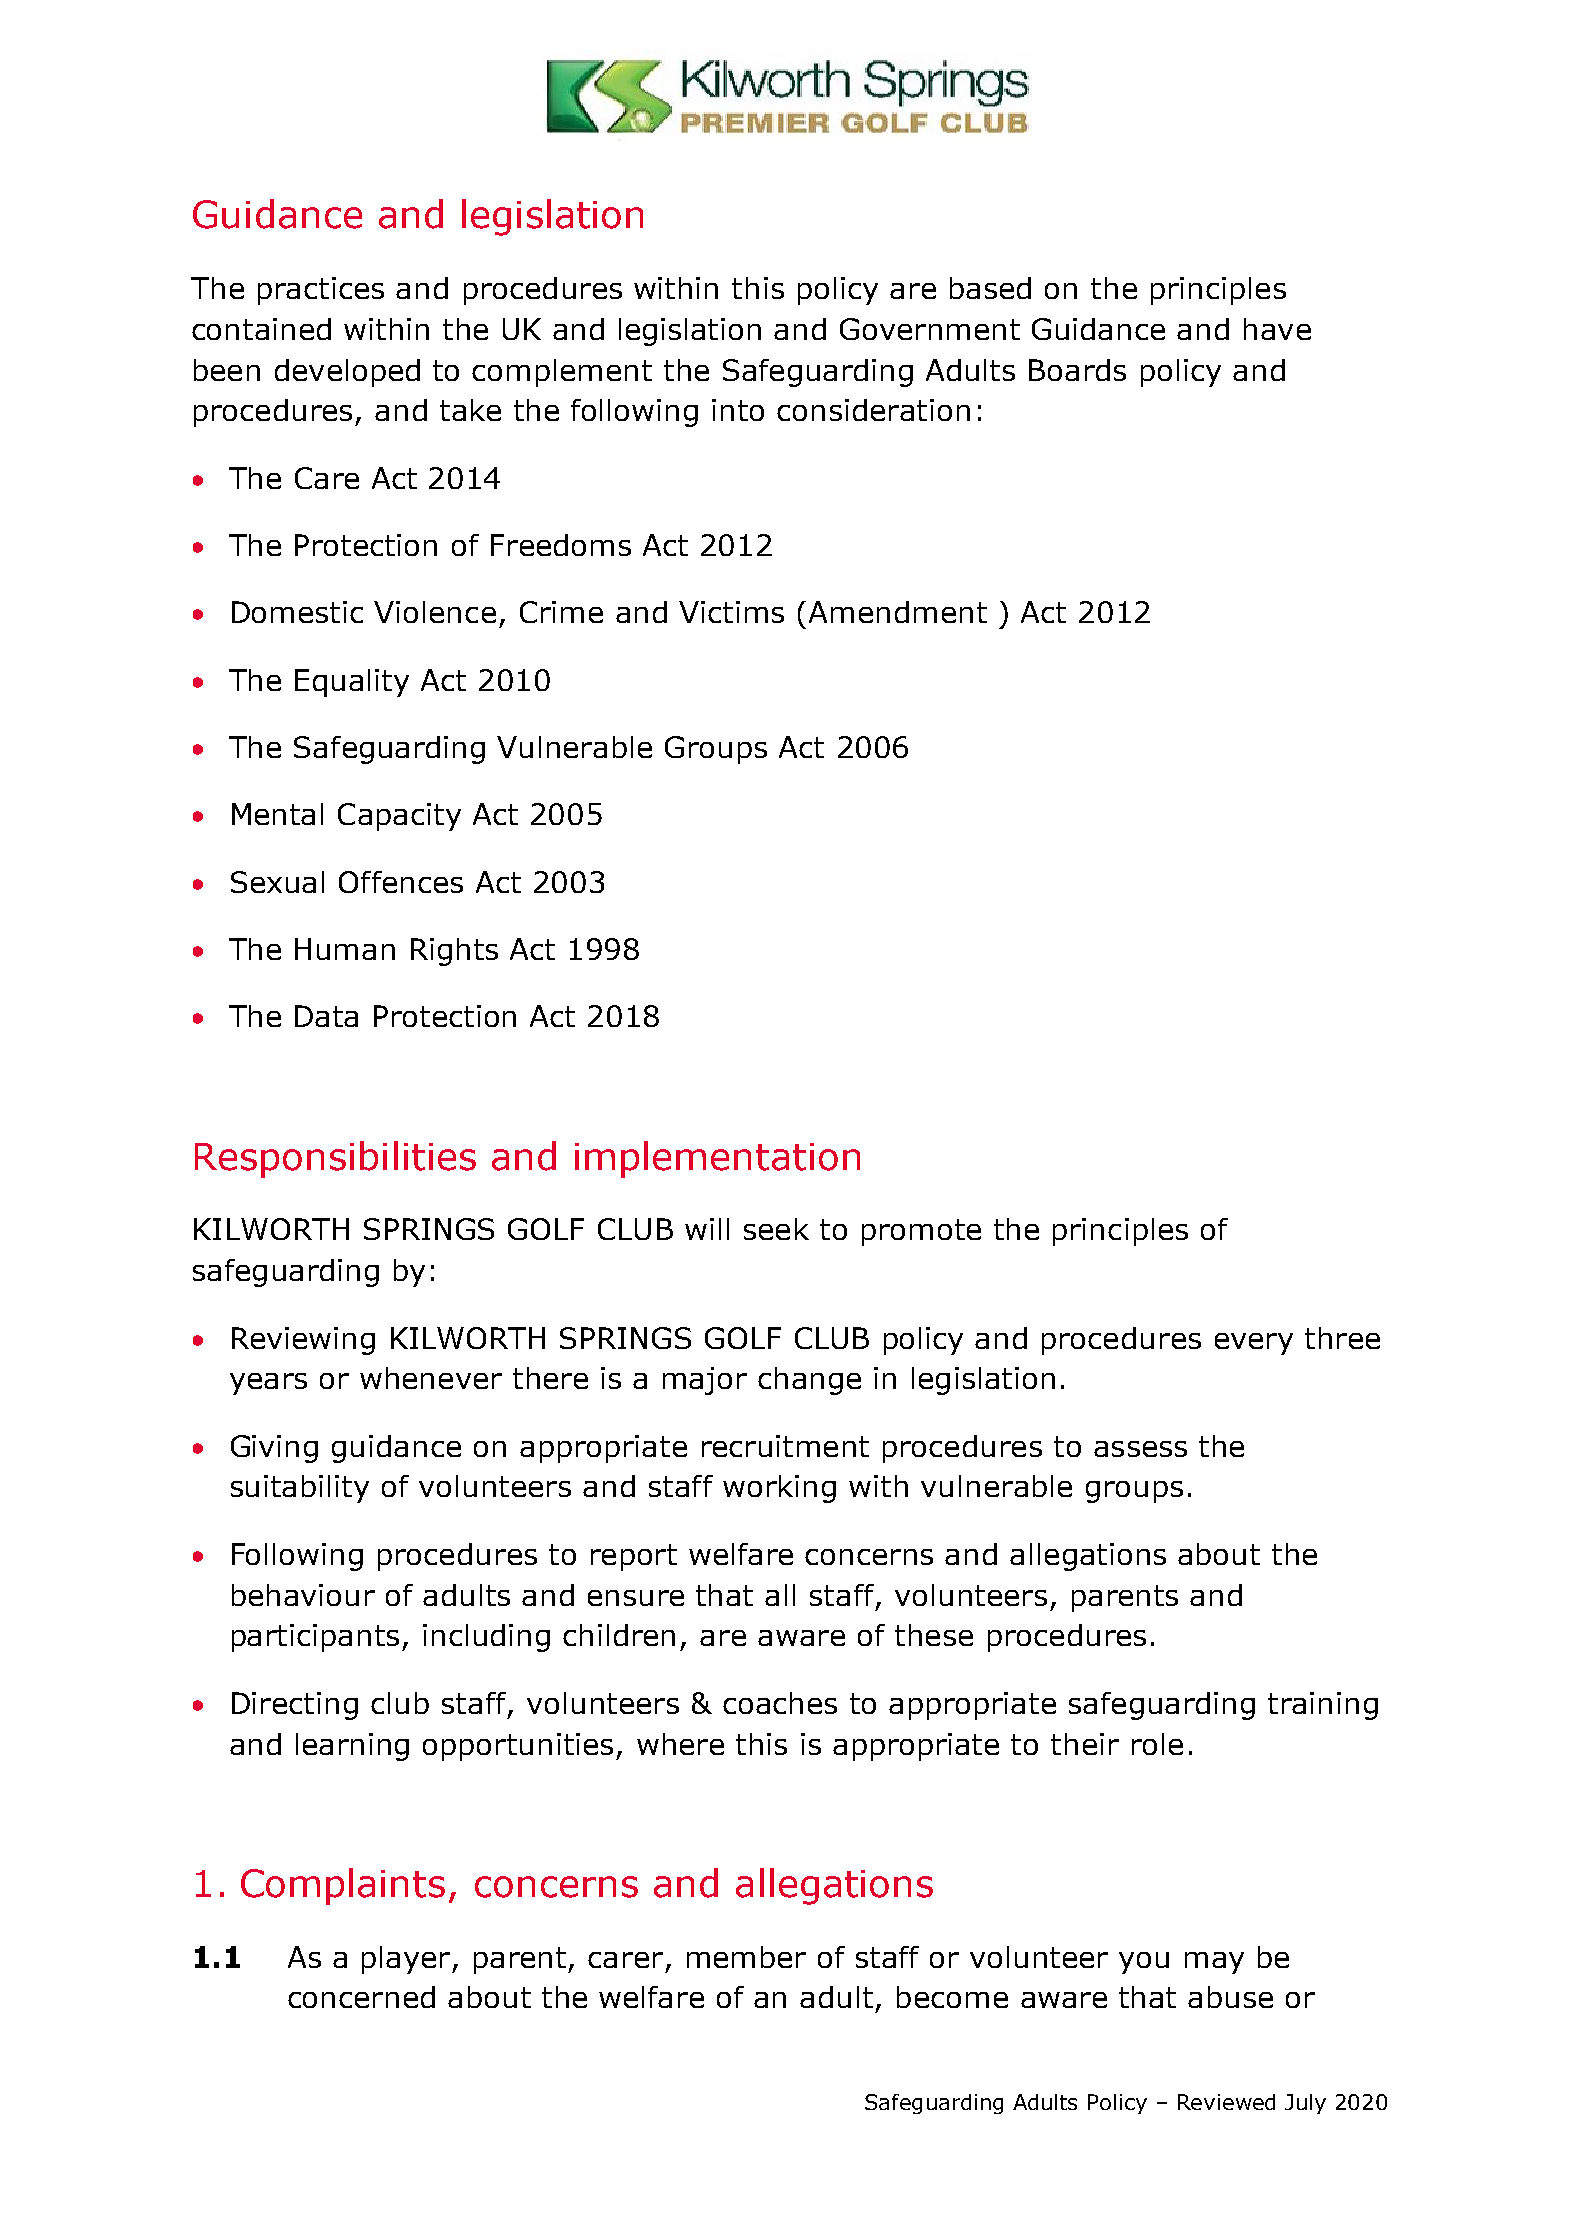 Image resolution: width=1579 pixels, height=2234 pixels. Describe the element at coordinates (1226, 2102) in the screenshot. I see `Reviewed` at that location.
